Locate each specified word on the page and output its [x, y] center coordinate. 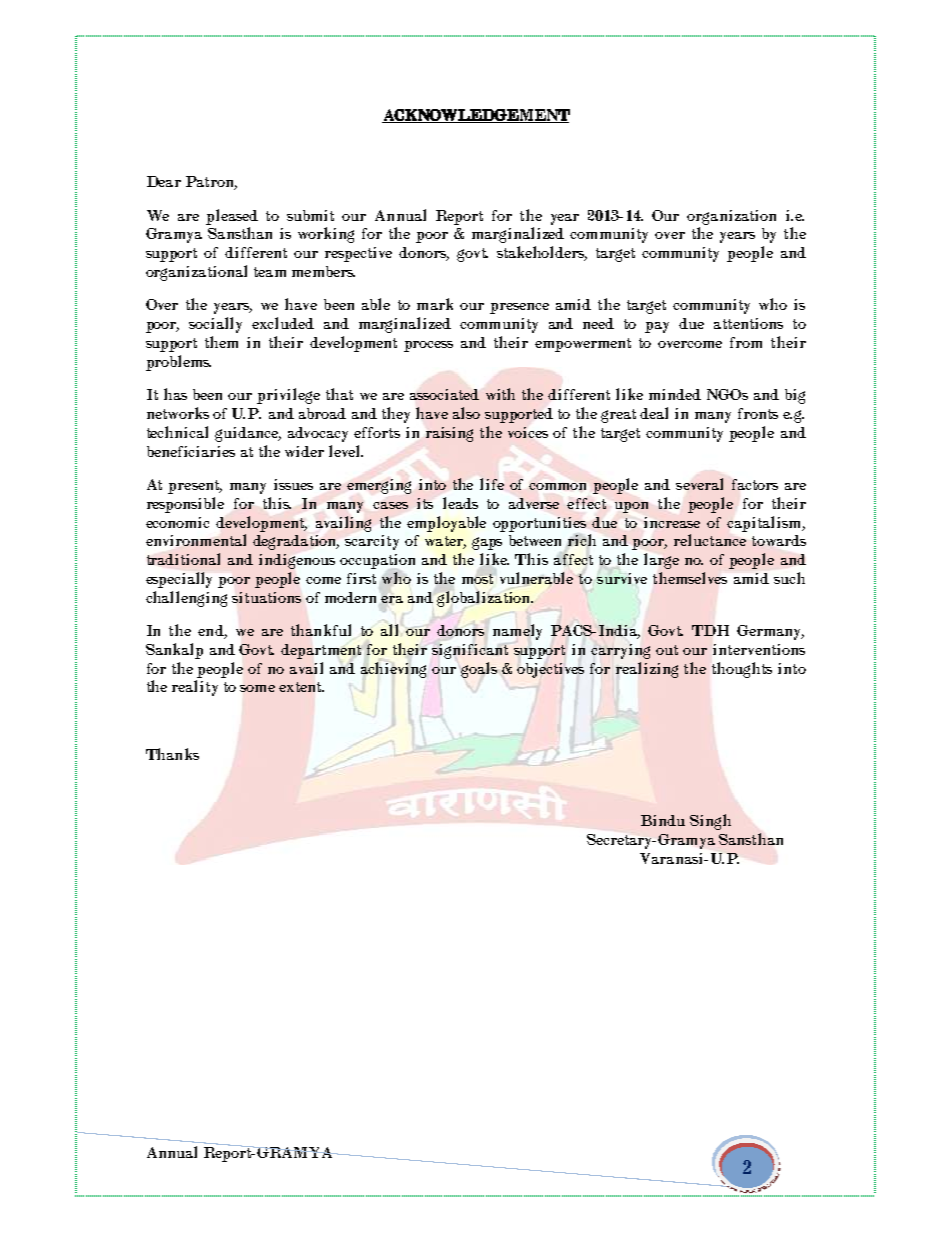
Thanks [172, 754]
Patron [211, 183]
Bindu [663, 820]
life [492, 484]
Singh [710, 822]
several [699, 484]
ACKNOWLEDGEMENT [476, 116]
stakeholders [542, 253]
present [195, 487]
